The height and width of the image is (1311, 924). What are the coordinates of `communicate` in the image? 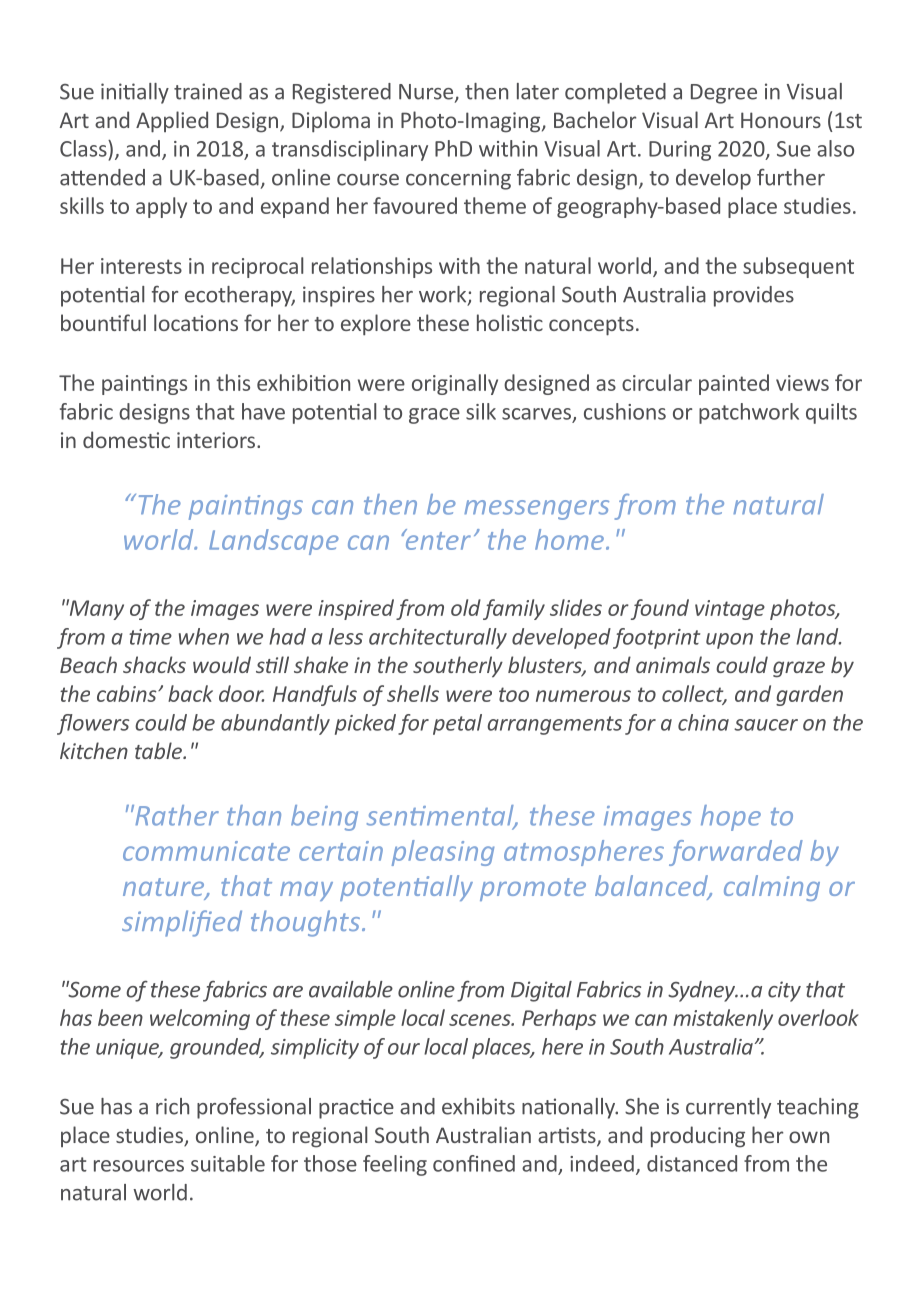 It's located at (206, 851).
